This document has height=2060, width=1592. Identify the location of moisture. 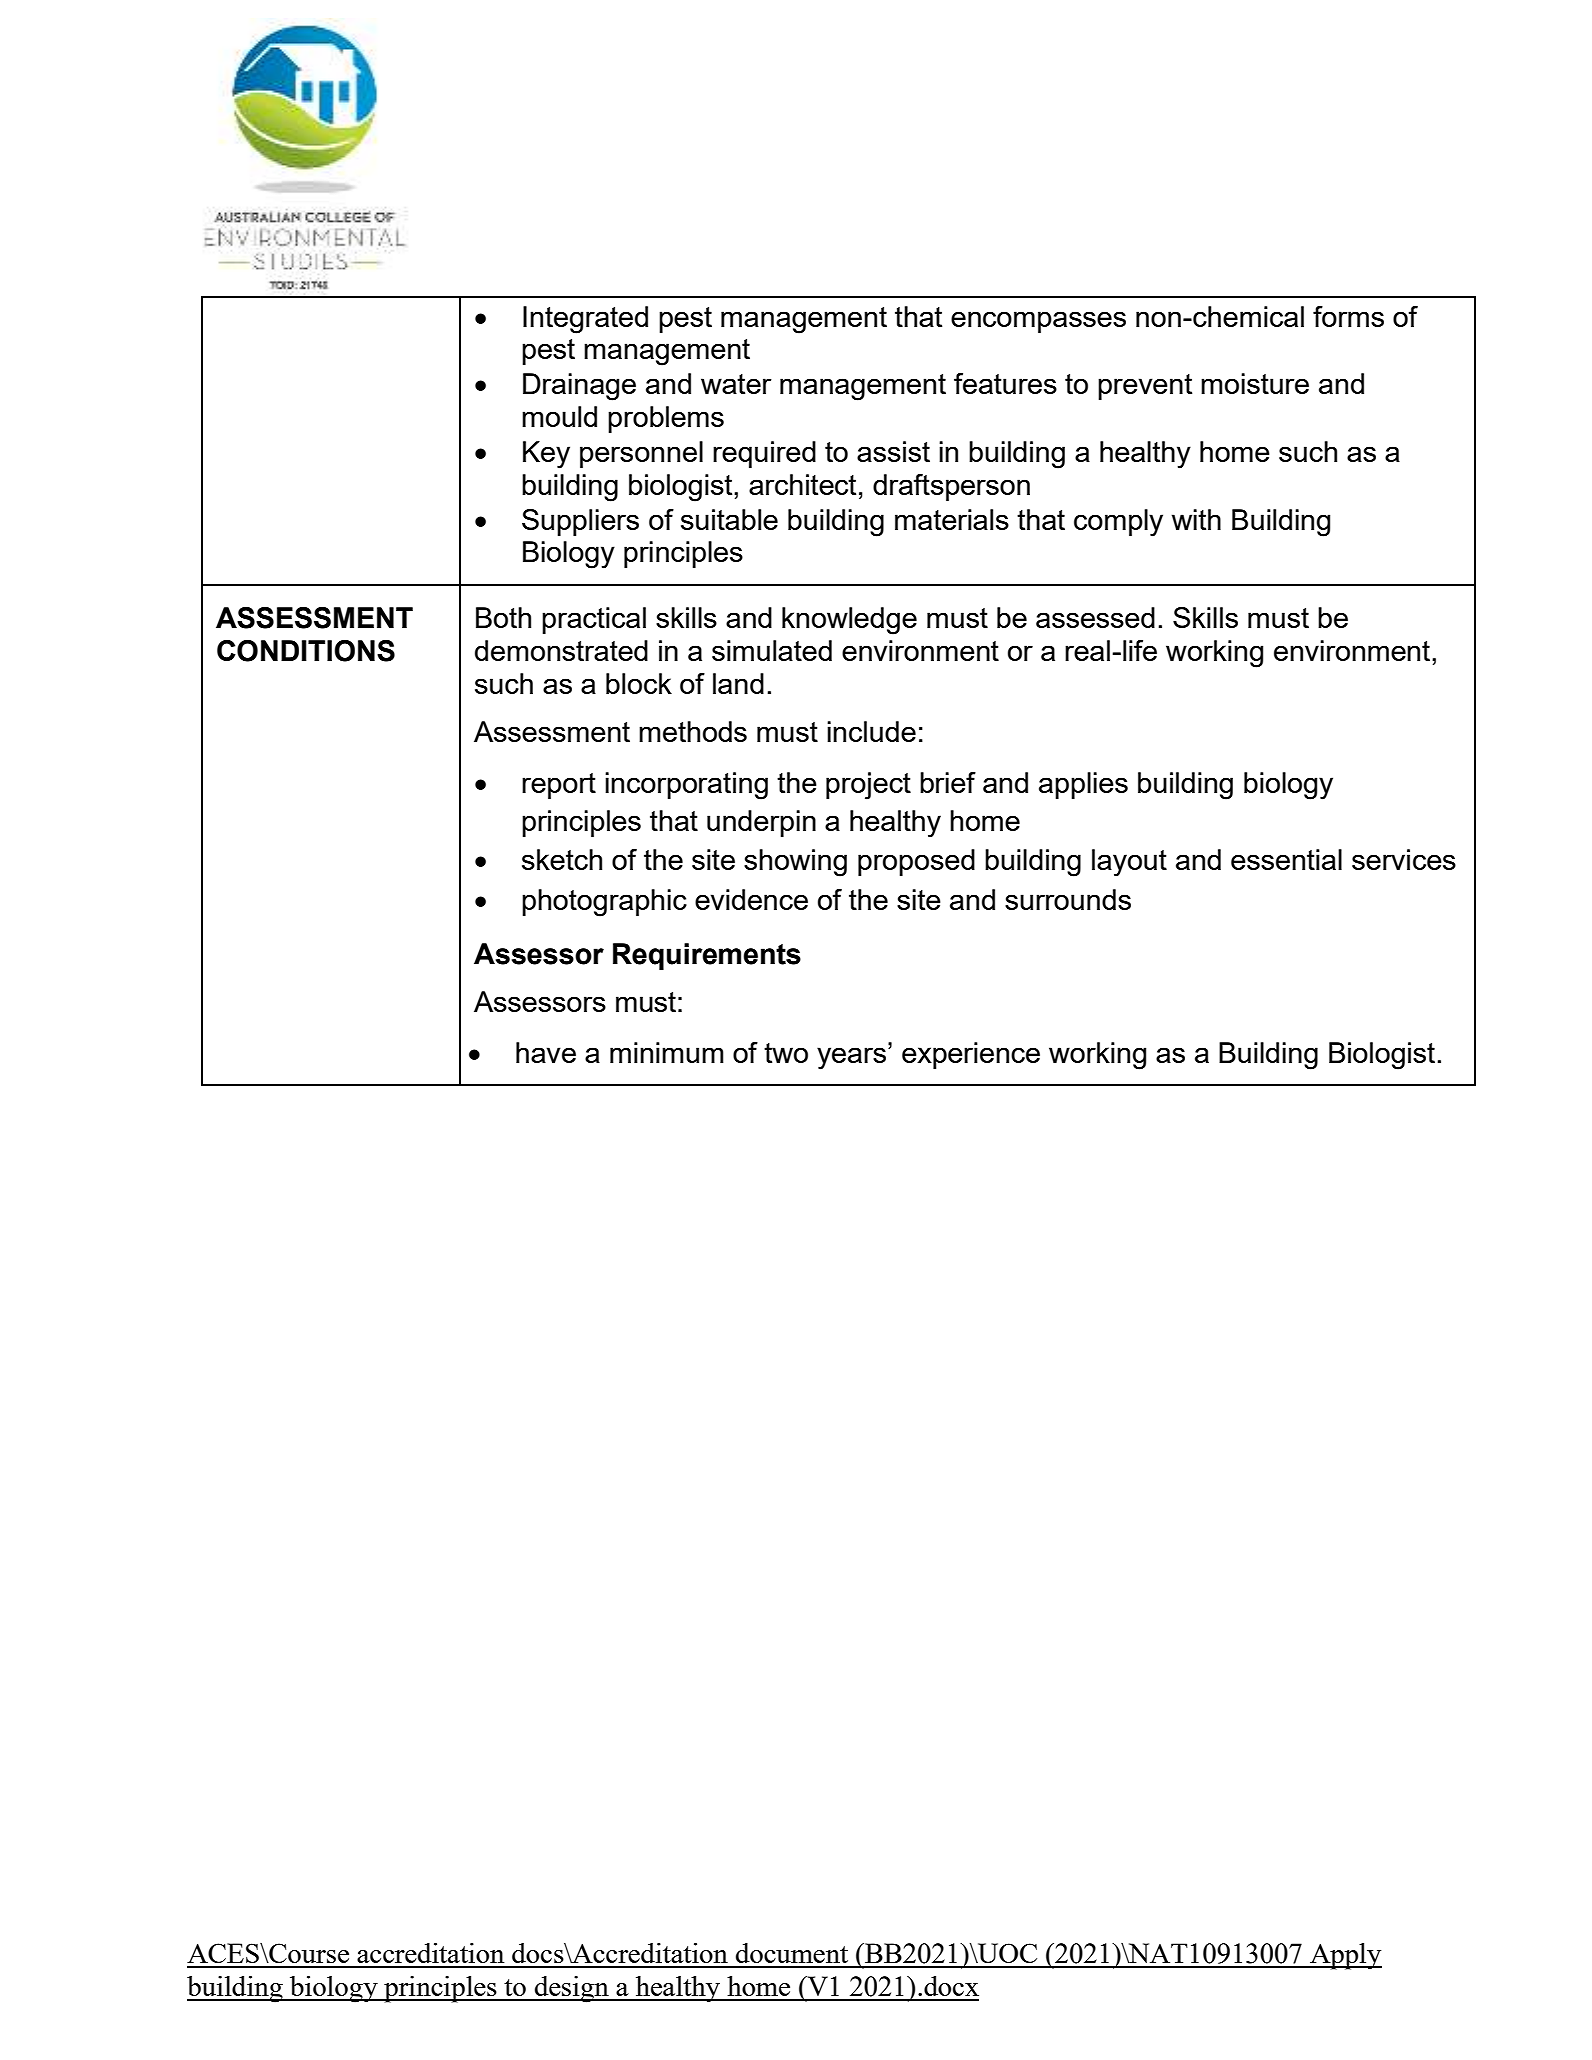
(1255, 383).
